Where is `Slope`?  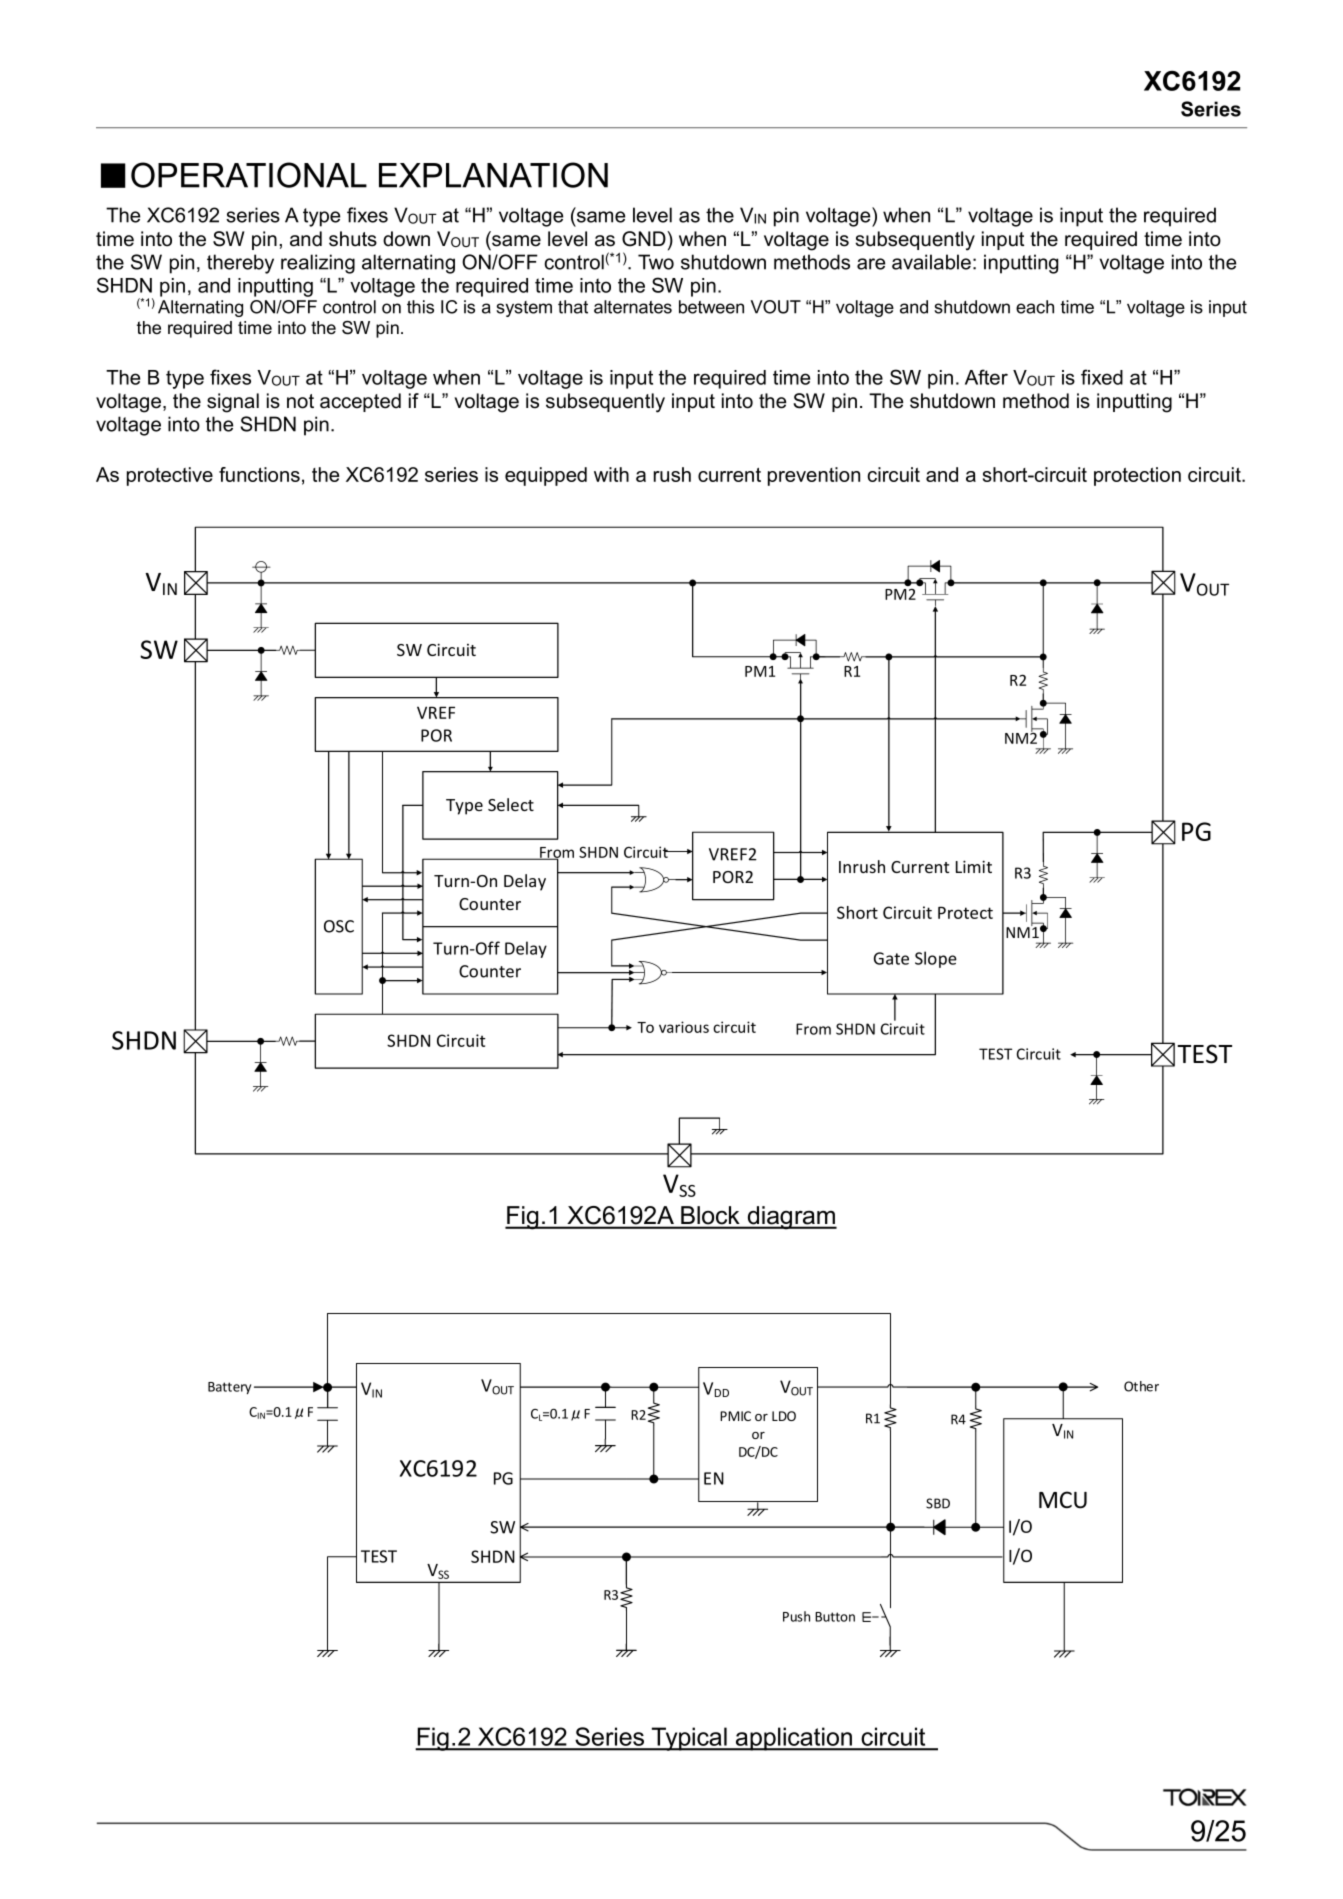
Slope is located at coordinates (936, 959).
